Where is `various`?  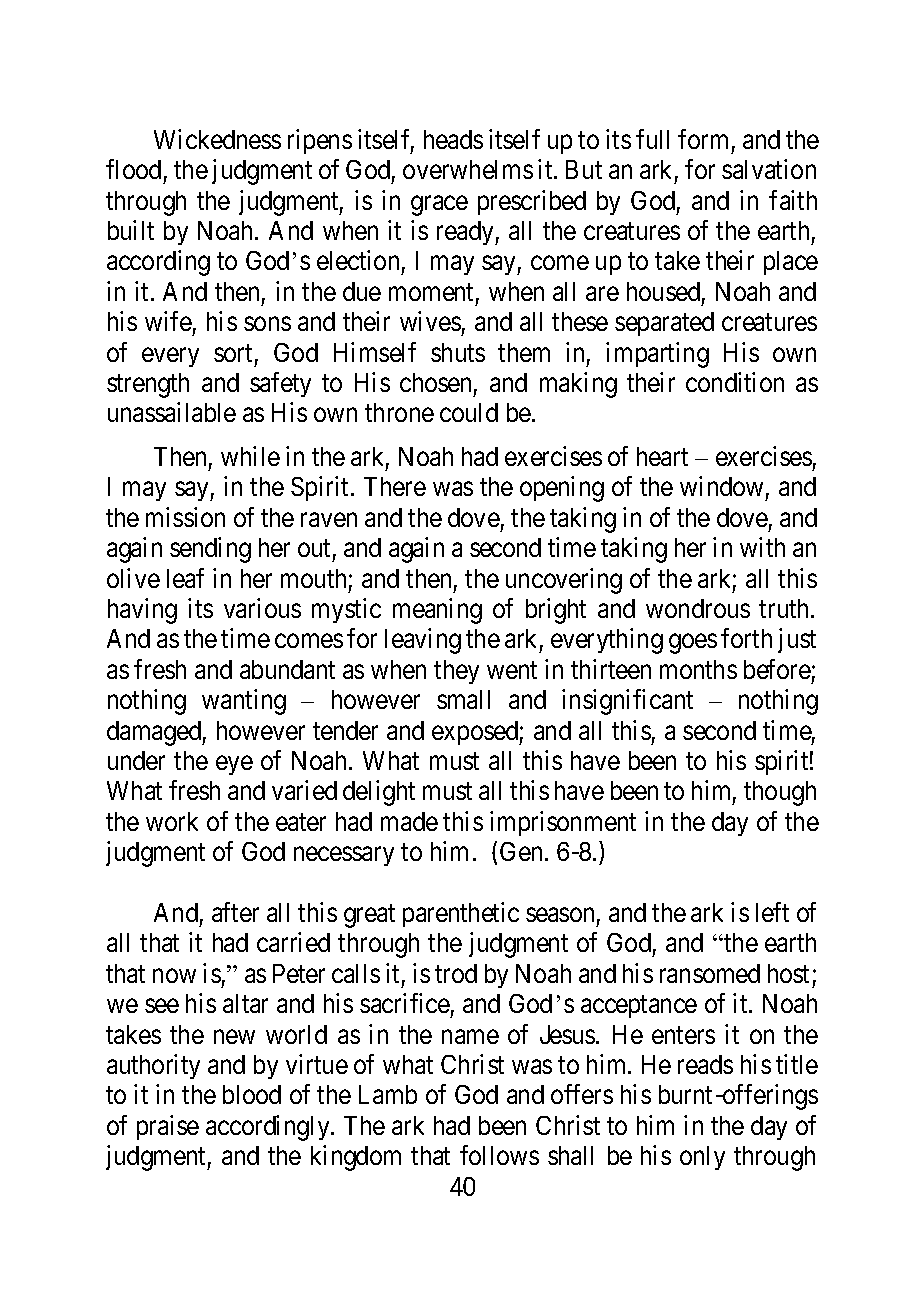
various is located at coordinates (262, 608).
